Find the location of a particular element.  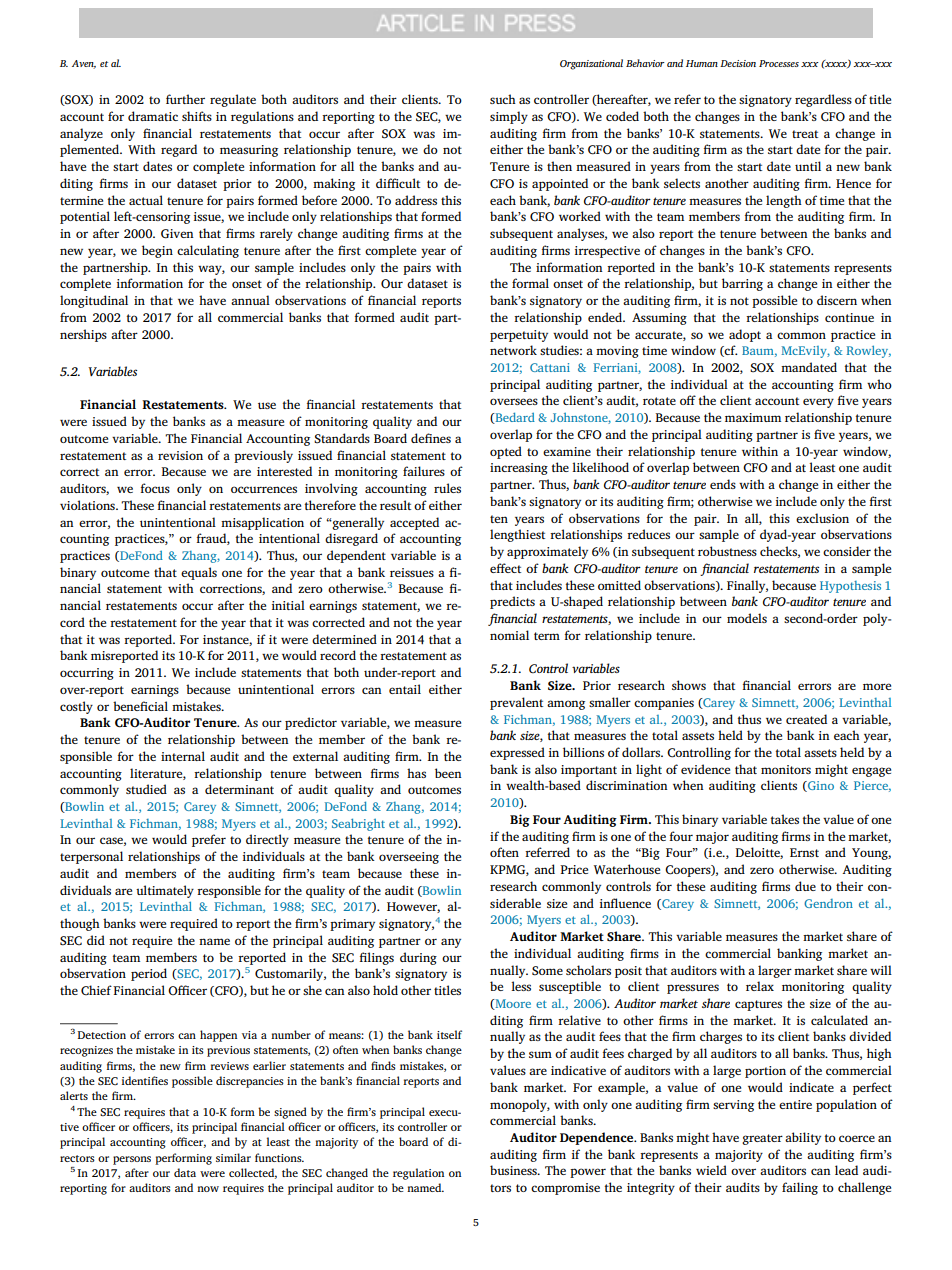

business is located at coordinates (514, 1170).
